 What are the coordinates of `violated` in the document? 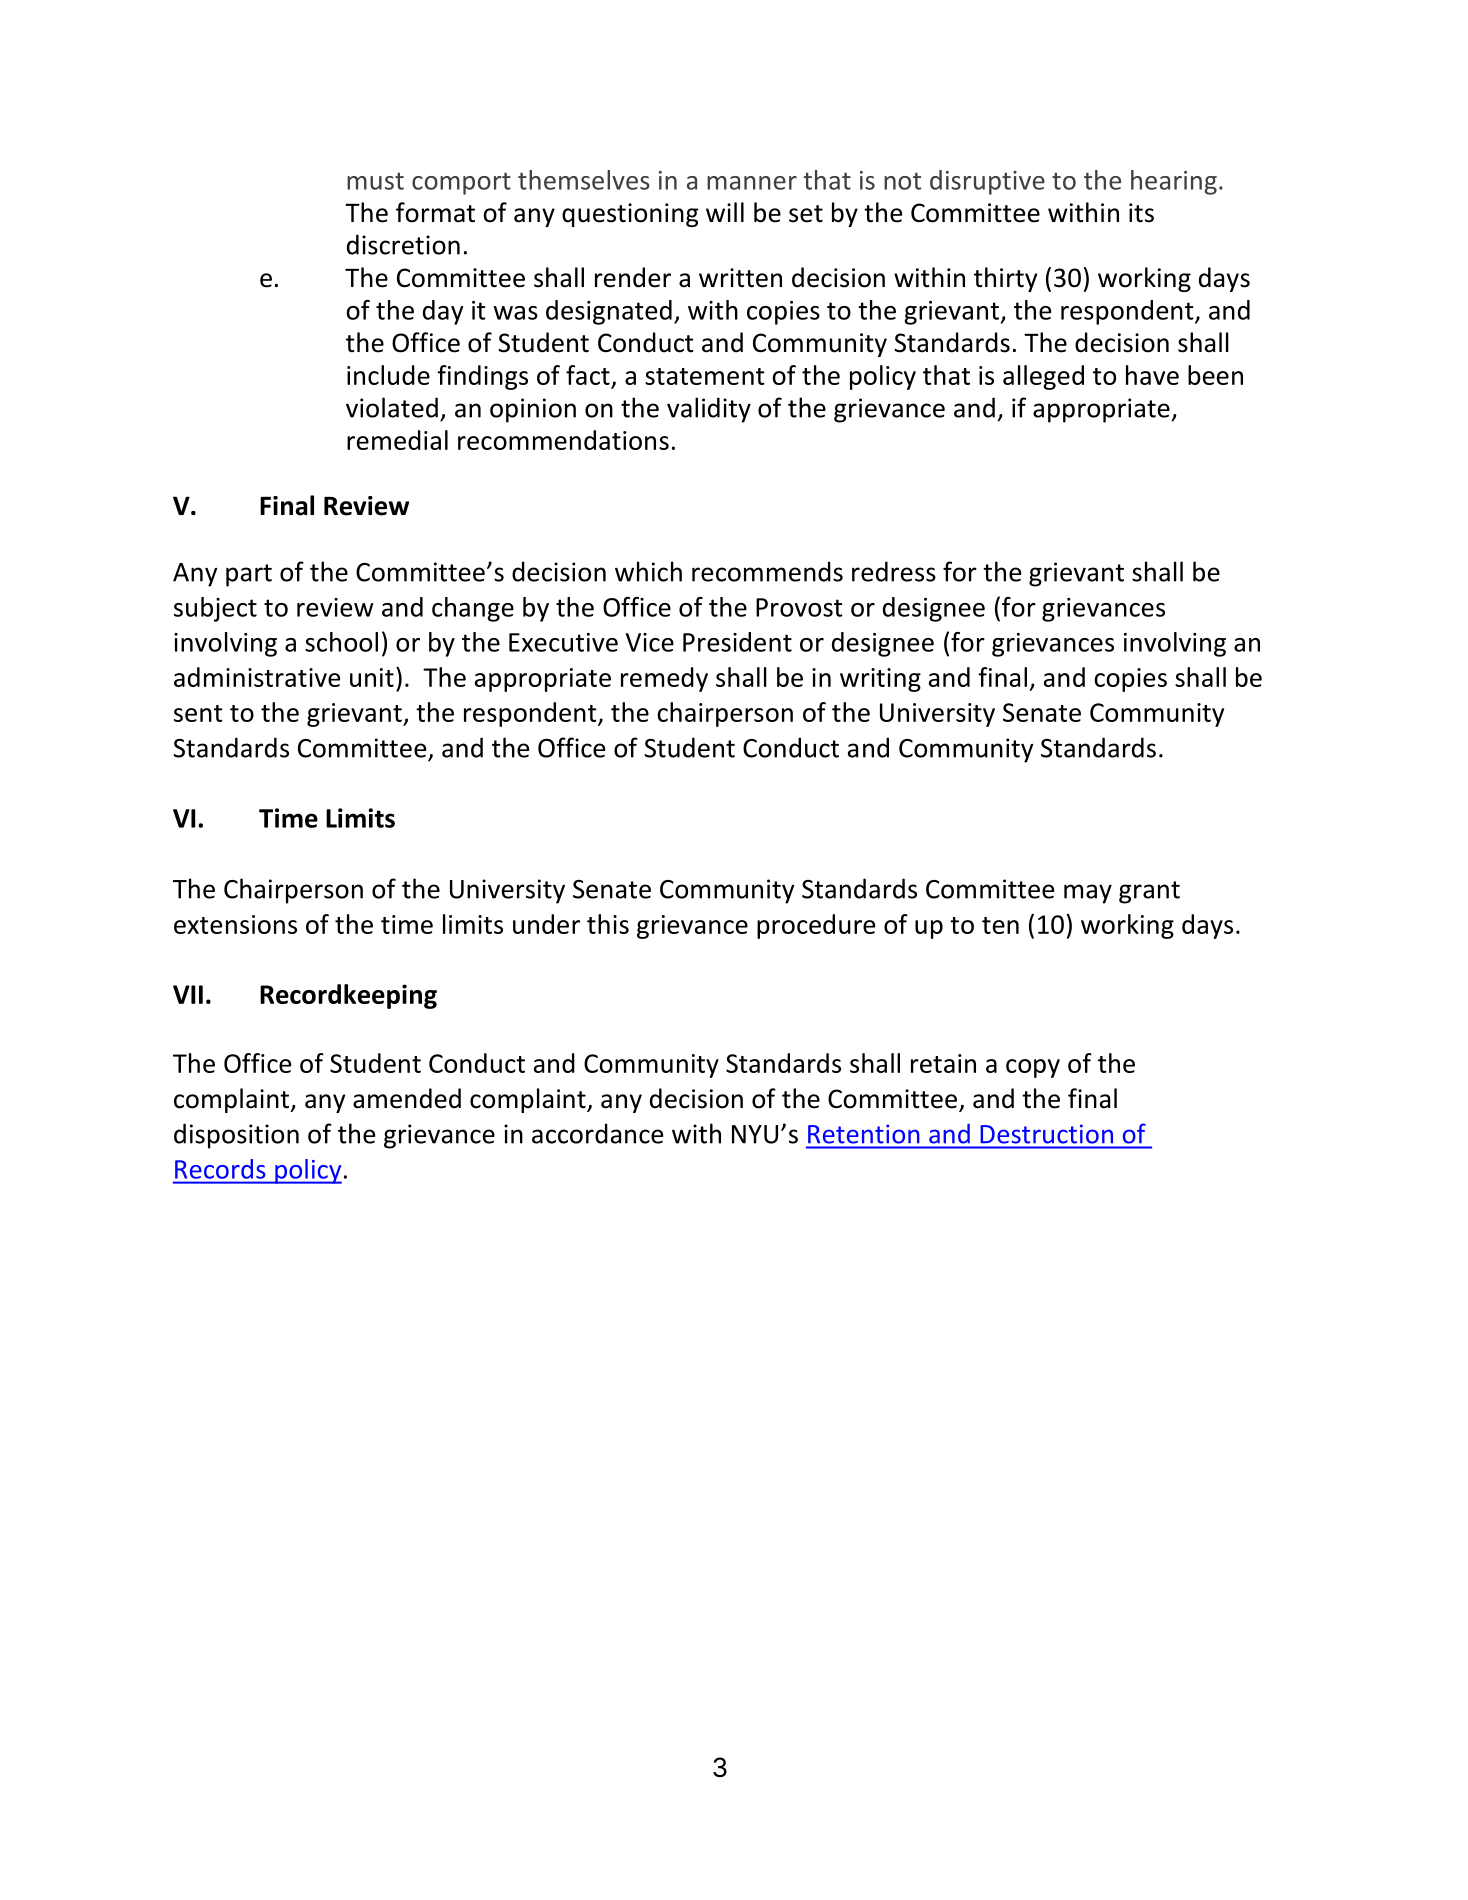 It's located at (392, 407).
